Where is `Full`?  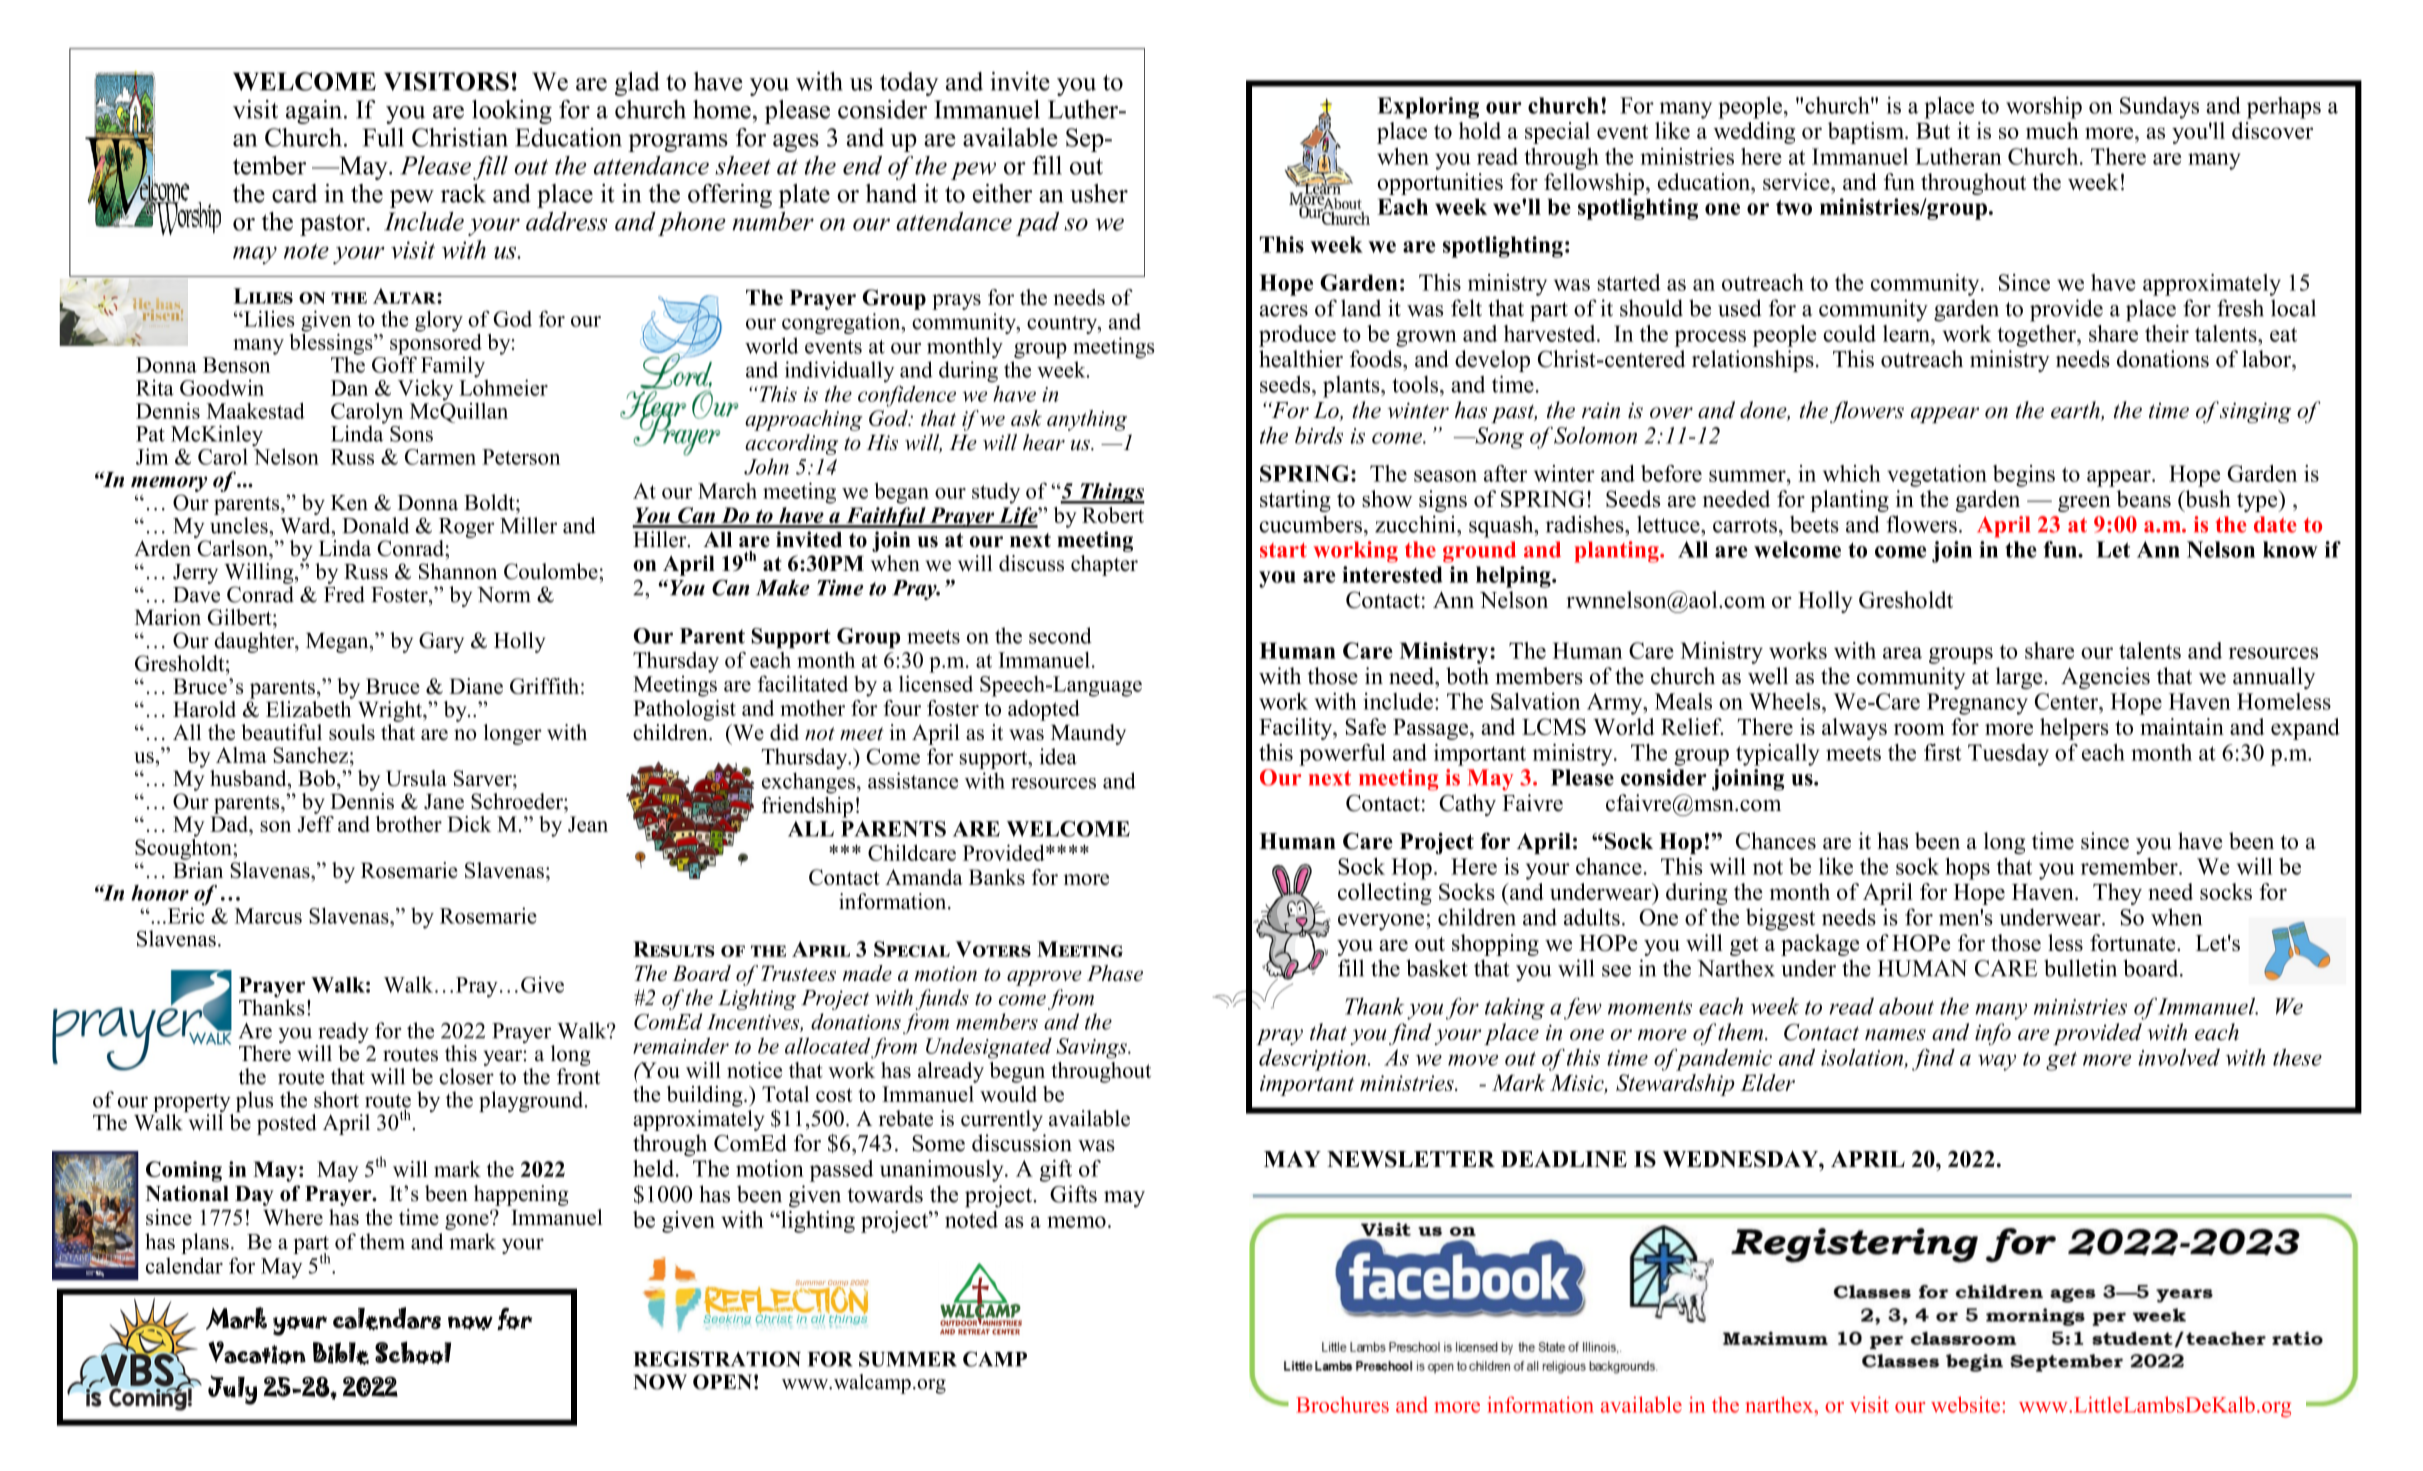 Full is located at coordinates (383, 137).
